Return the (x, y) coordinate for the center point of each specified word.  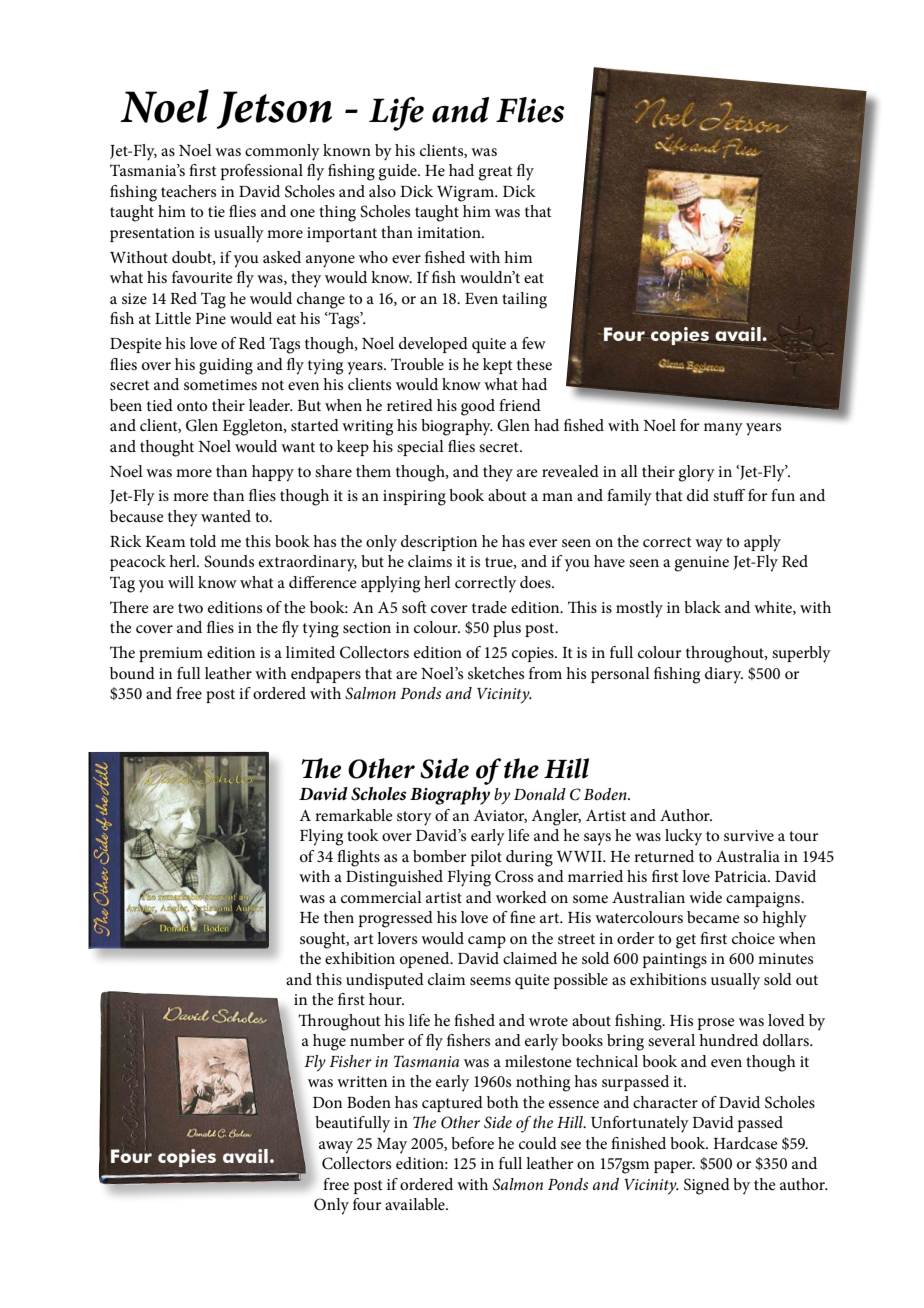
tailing (524, 300)
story (414, 818)
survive (749, 835)
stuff (729, 495)
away (336, 1147)
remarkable (354, 815)
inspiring (414, 498)
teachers (188, 191)
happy (273, 473)
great (495, 173)
